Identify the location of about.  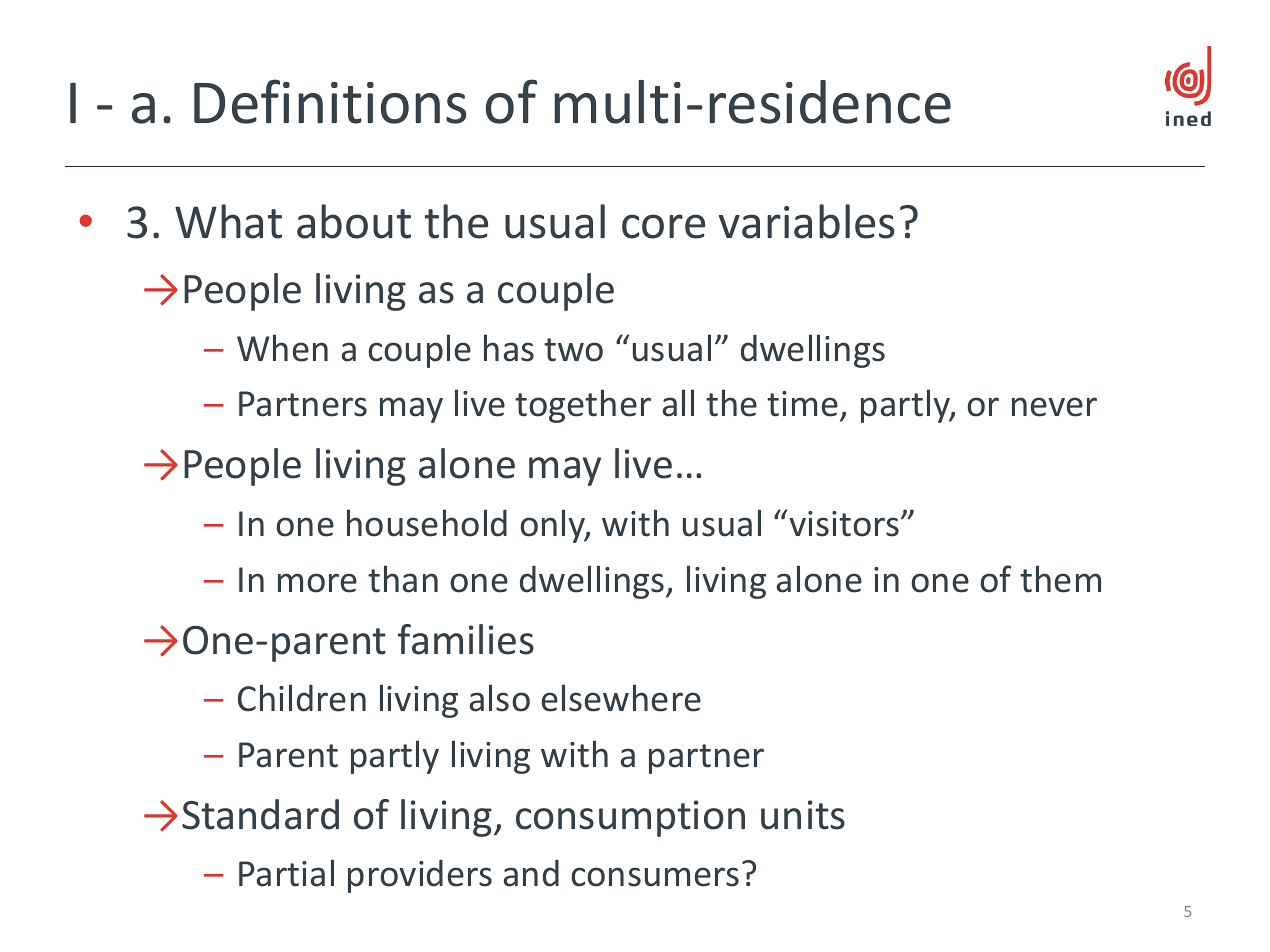
(354, 221).
